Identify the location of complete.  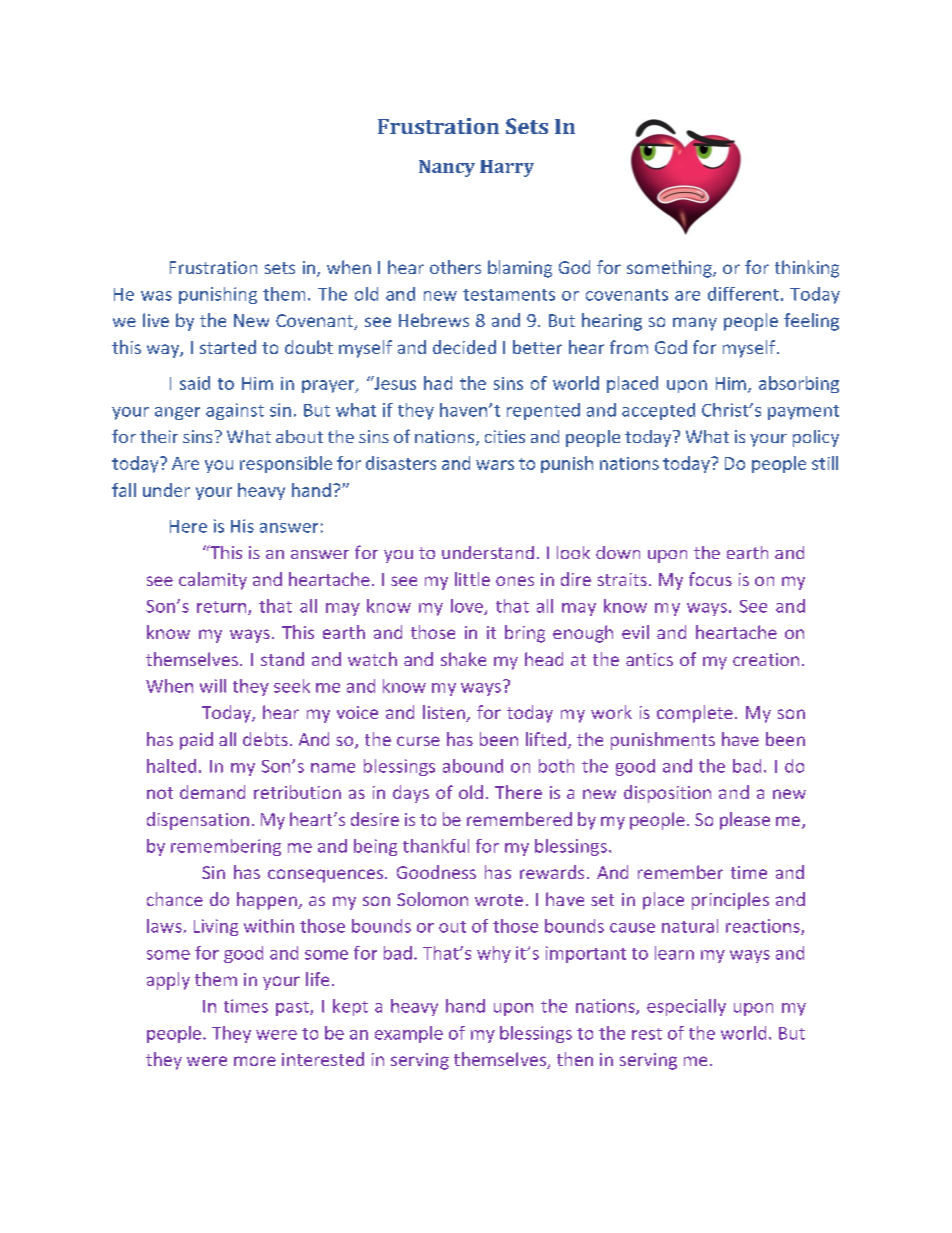
(695, 714).
